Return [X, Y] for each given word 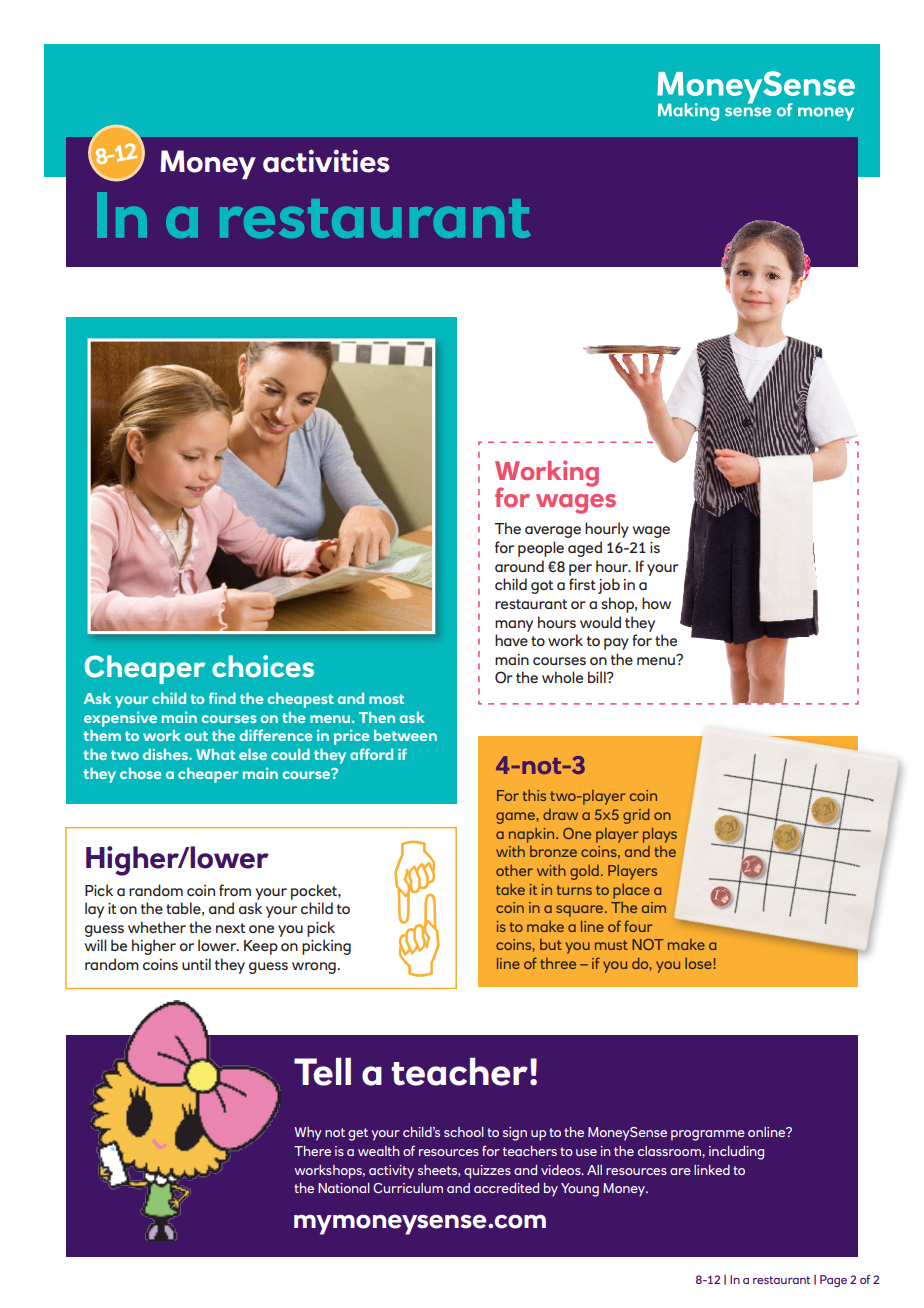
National [344, 1188]
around [519, 566]
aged [585, 549]
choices [263, 666]
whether [157, 927]
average [553, 532]
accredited [506, 1188]
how [656, 603]
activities [326, 161]
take [510, 889]
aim [654, 907]
